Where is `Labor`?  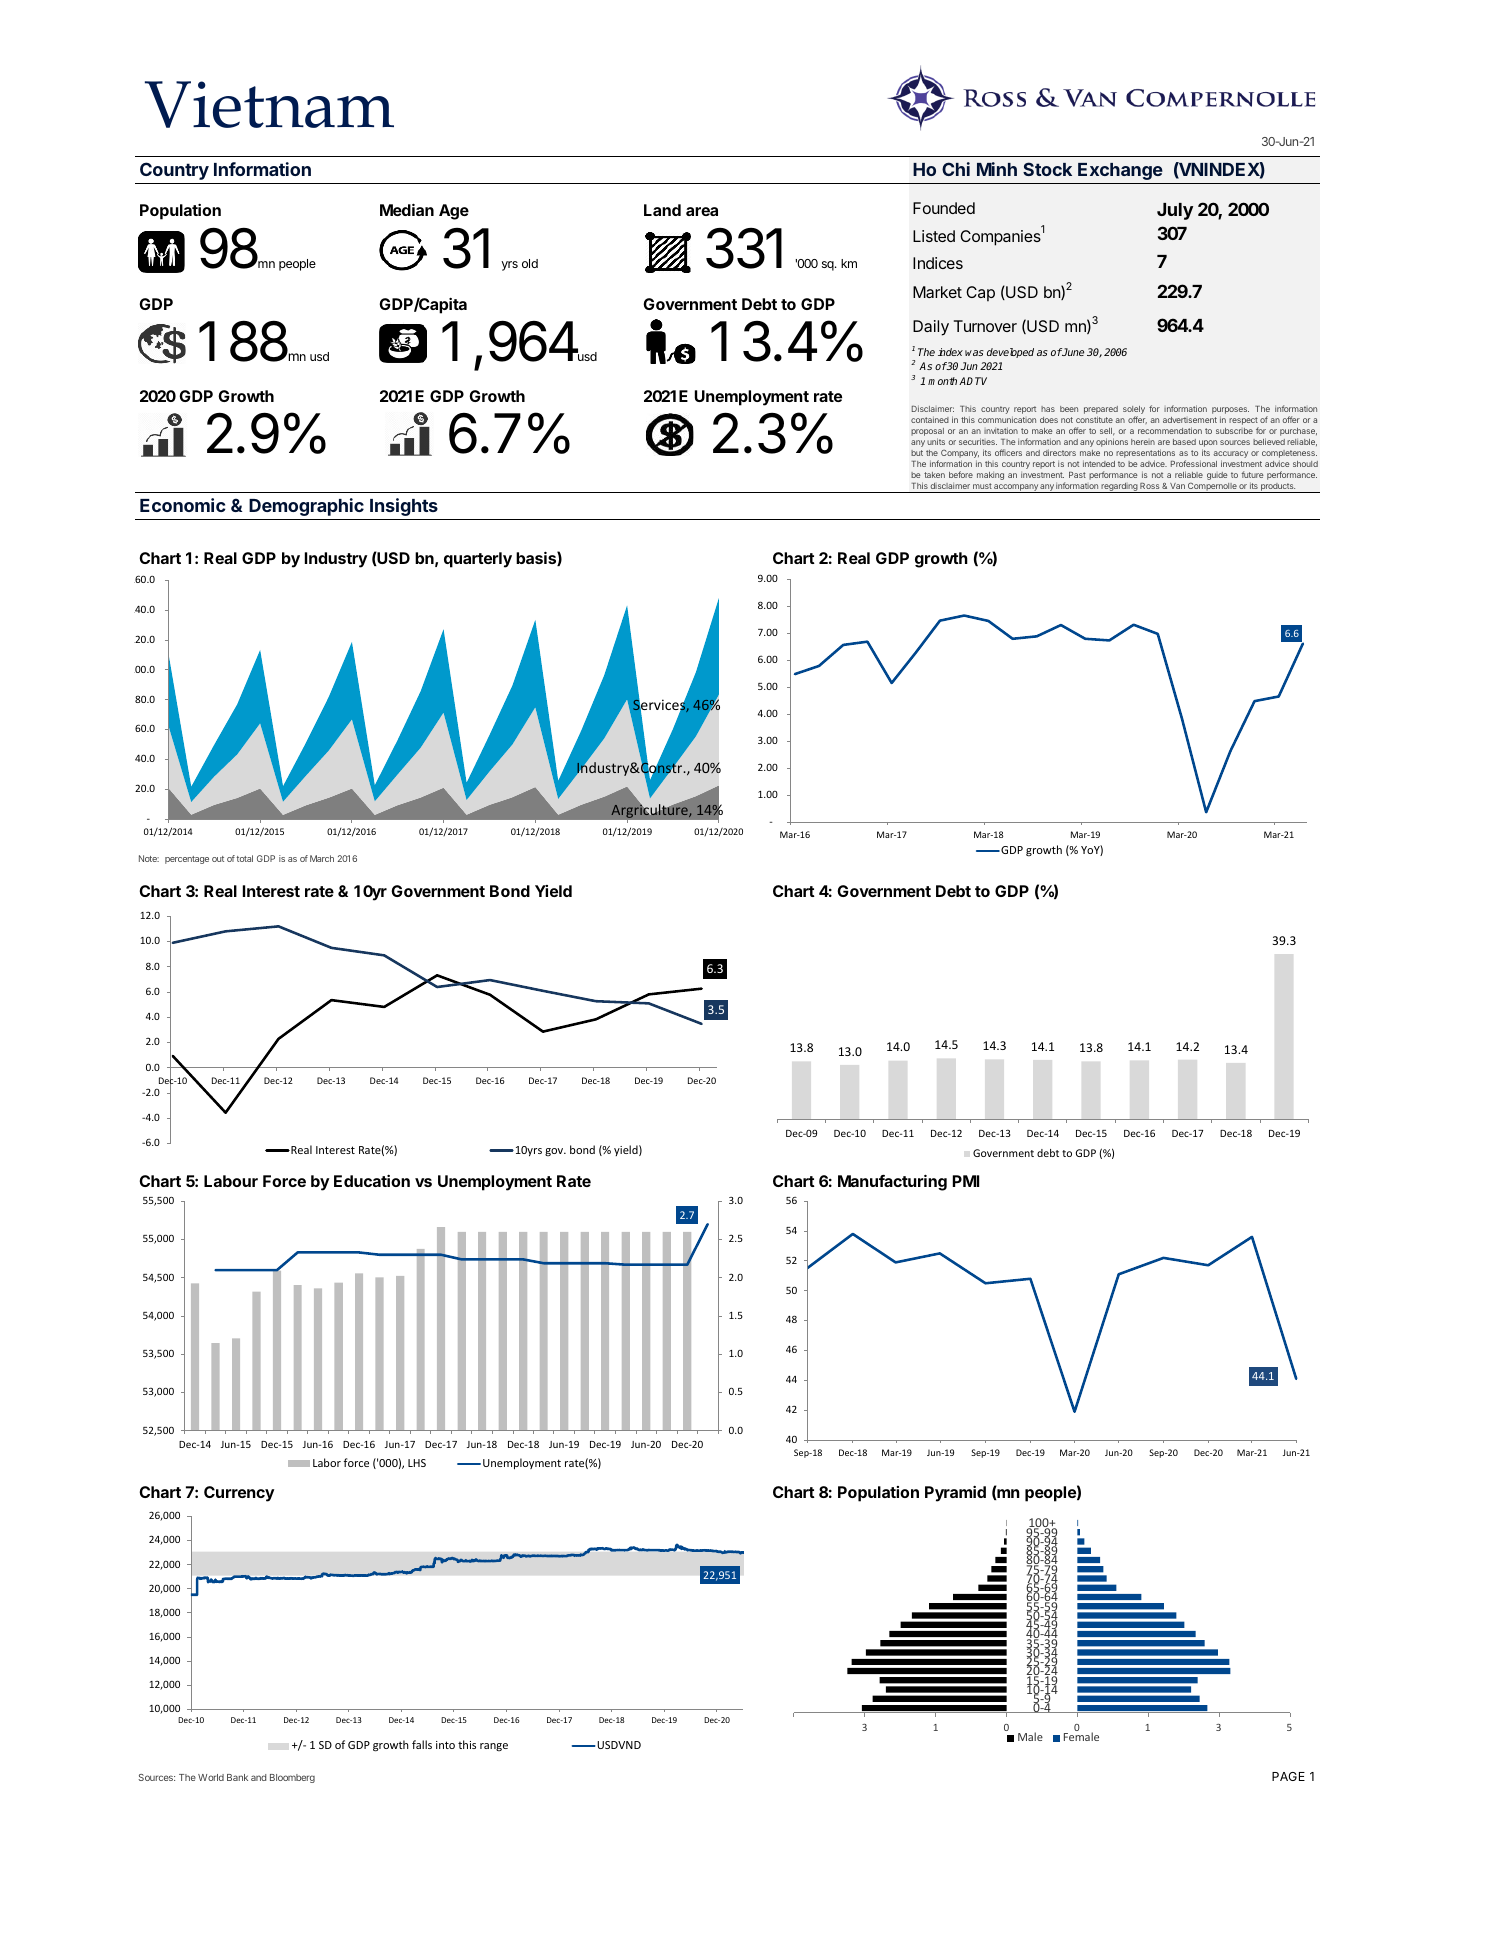
Labor is located at coordinates (327, 1462).
